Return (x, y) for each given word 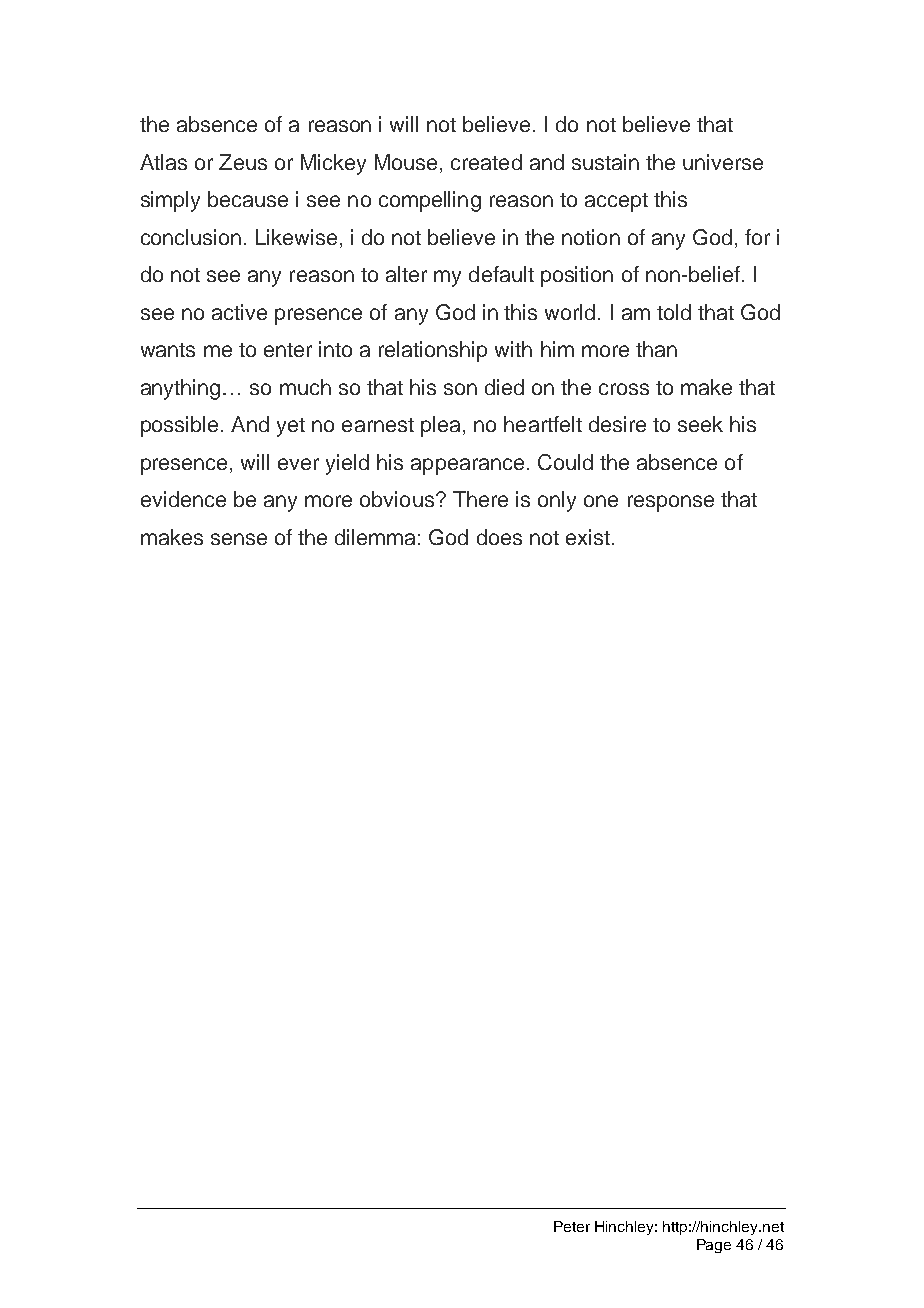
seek (700, 424)
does (499, 537)
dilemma (375, 537)
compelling (430, 201)
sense (239, 539)
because (248, 199)
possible (179, 426)
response (671, 503)
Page (714, 1246)
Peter (572, 1226)
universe (723, 162)
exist (588, 537)
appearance (467, 466)
